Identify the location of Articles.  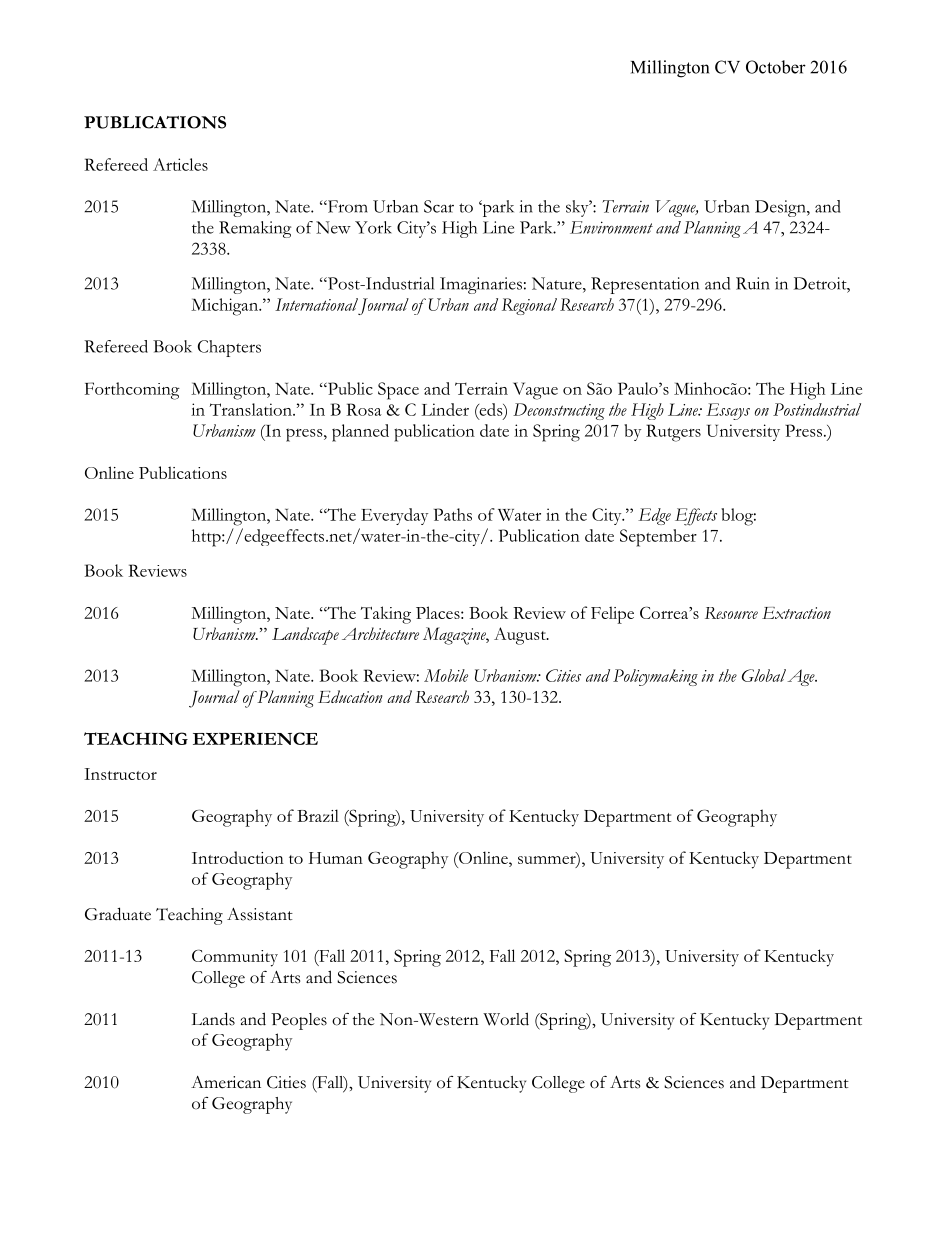
(180, 164).
